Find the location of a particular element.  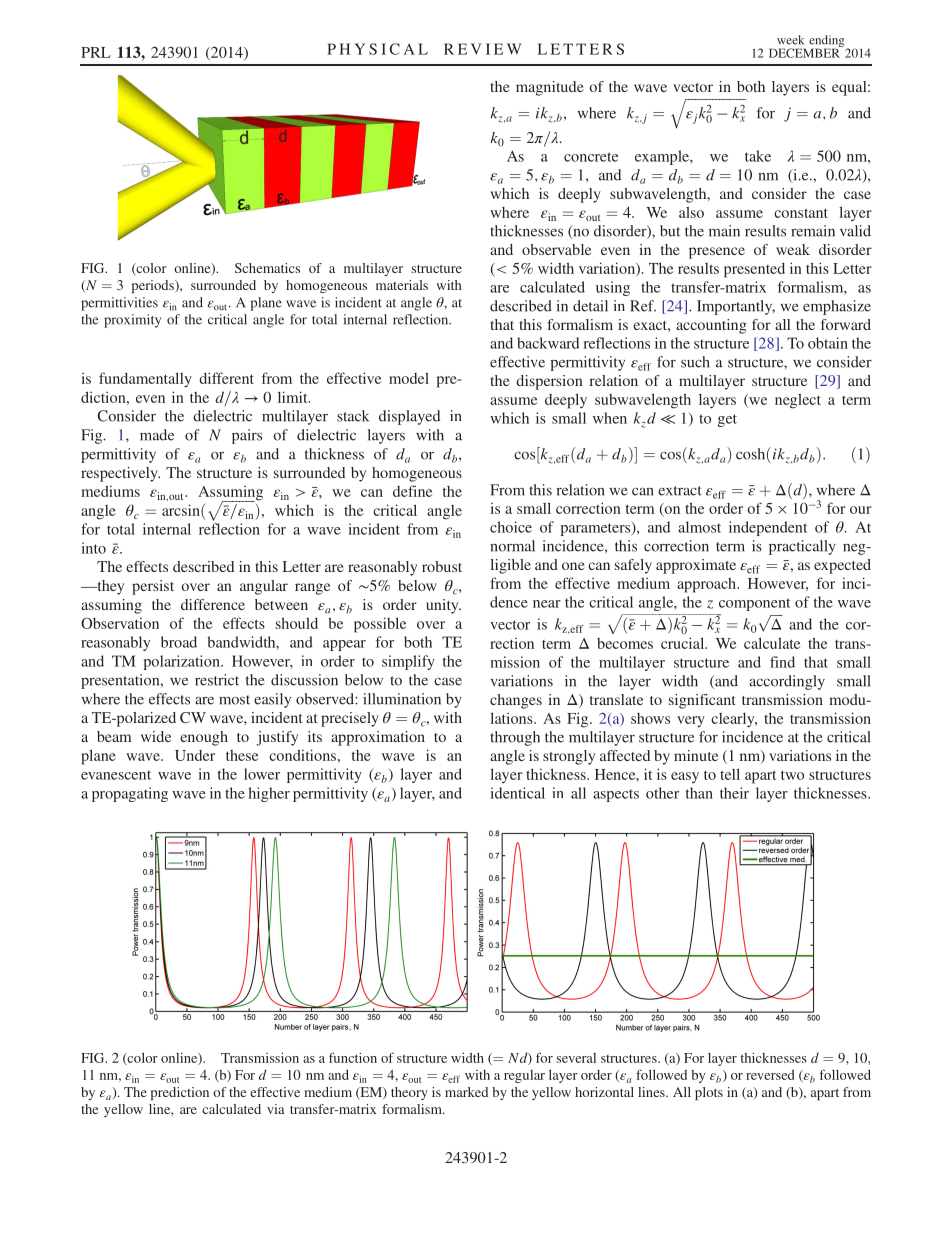

PRL is located at coordinates (96, 52).
